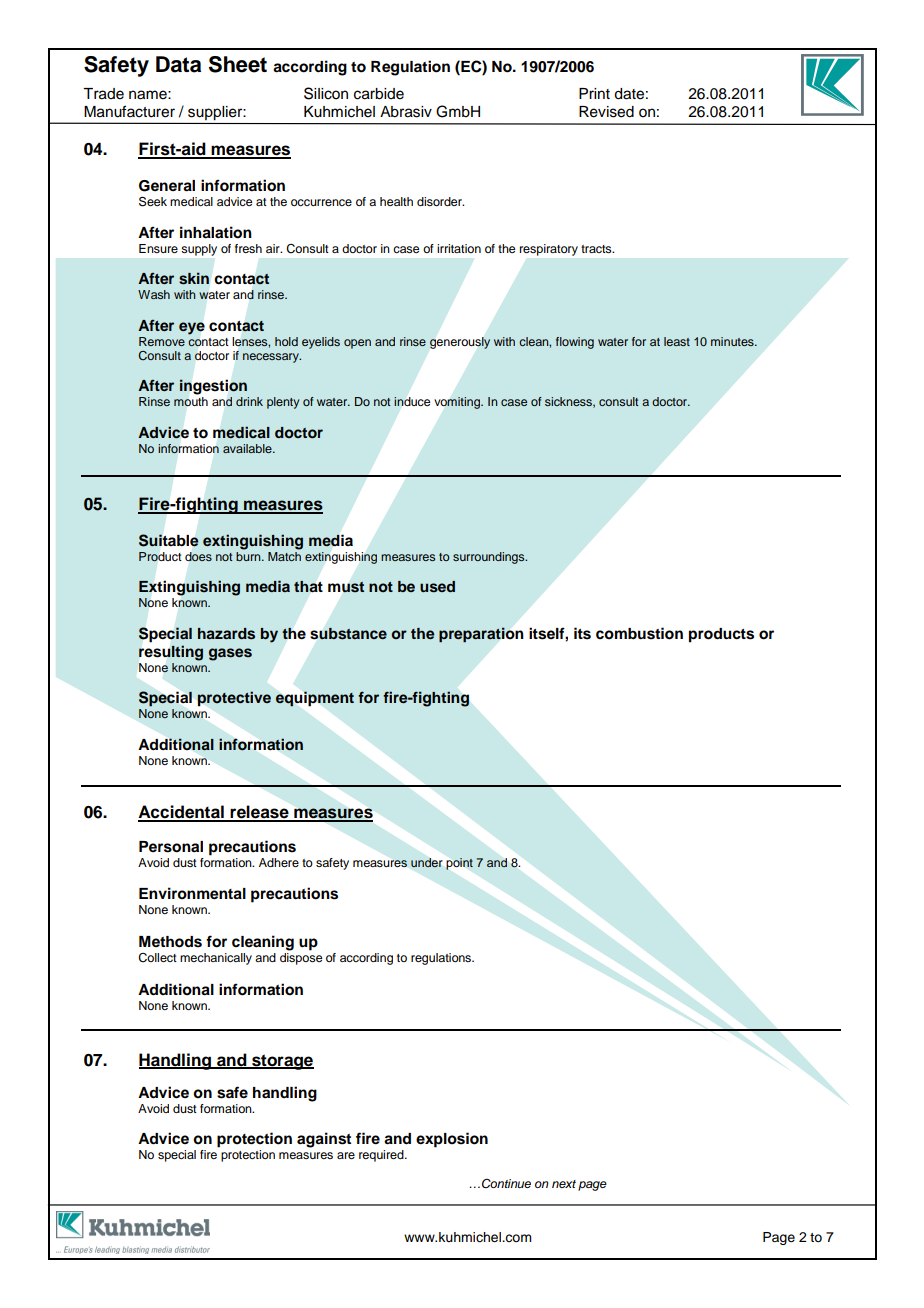 Image resolution: width=924 pixels, height=1308 pixels. Describe the element at coordinates (178, 64) in the document. I see `Data` at that location.
